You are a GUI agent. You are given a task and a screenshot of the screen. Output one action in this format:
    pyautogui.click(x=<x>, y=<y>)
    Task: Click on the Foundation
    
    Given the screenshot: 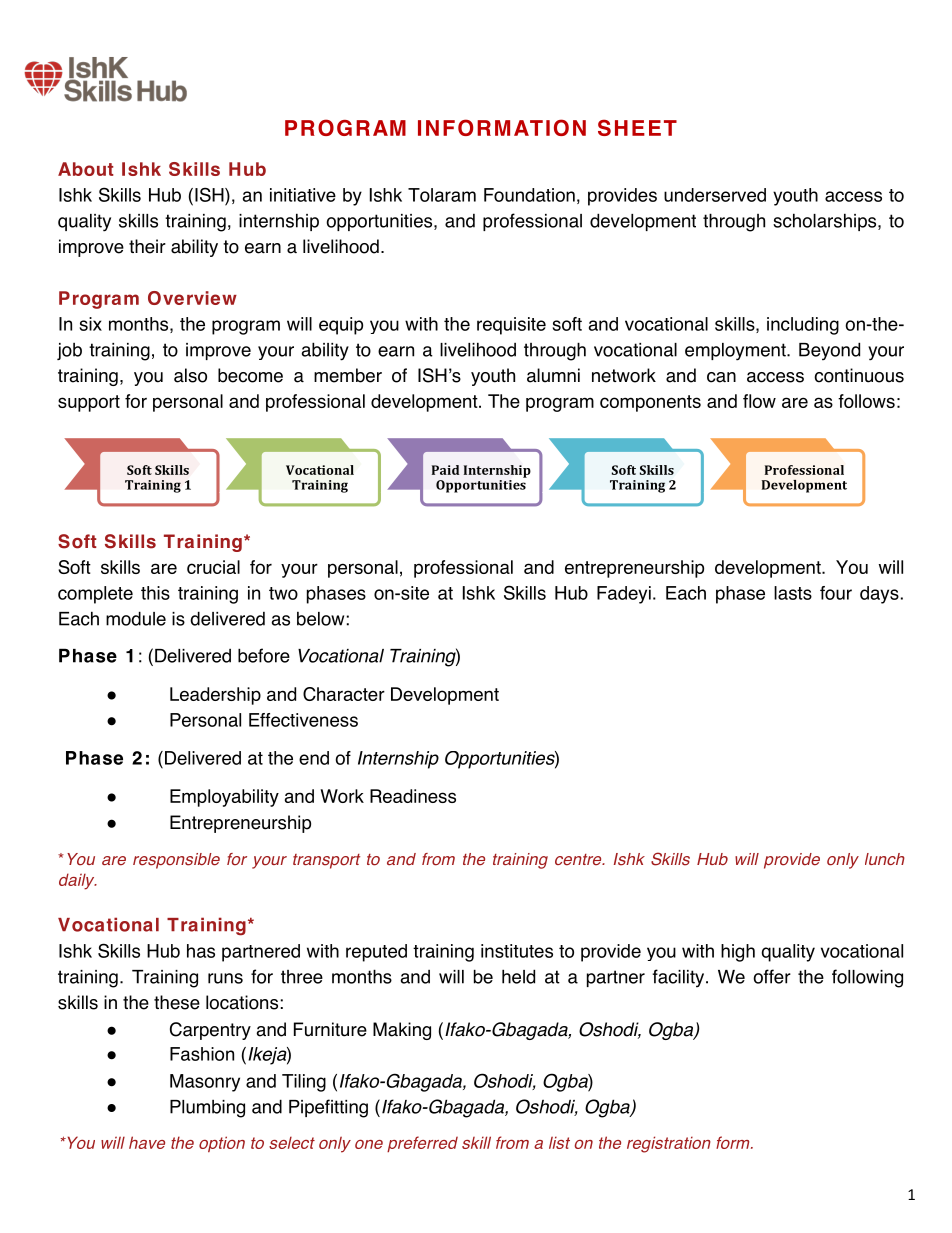 What is the action you would take?
    pyautogui.click(x=529, y=195)
